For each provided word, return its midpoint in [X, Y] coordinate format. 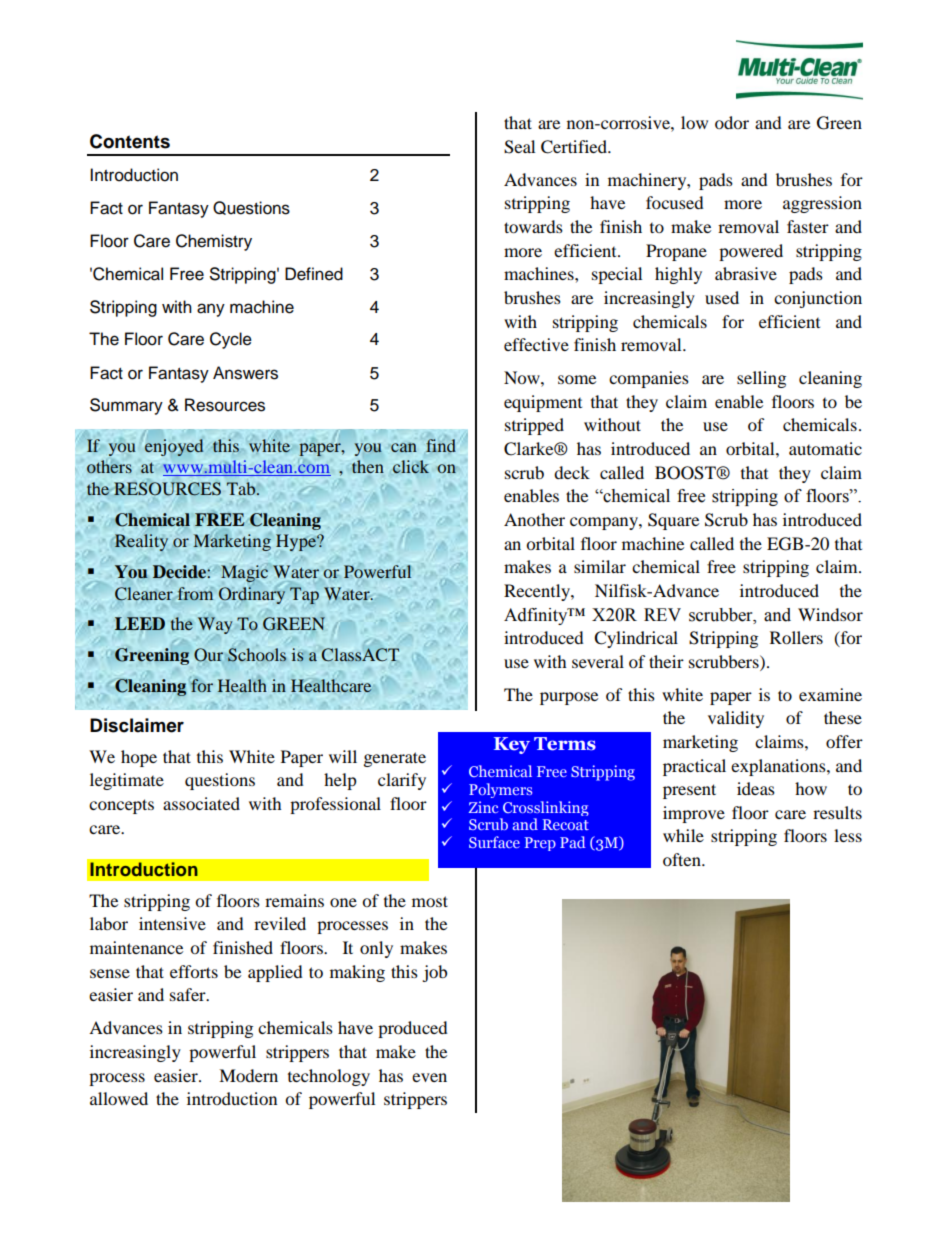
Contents [130, 141]
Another [534, 519]
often [683, 859]
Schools [257, 655]
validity [736, 719]
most [430, 901]
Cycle [231, 340]
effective [536, 344]
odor [732, 122]
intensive [172, 923]
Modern [248, 1075]
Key [512, 745]
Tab [242, 488]
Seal [519, 147]
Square [673, 521]
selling [761, 379]
